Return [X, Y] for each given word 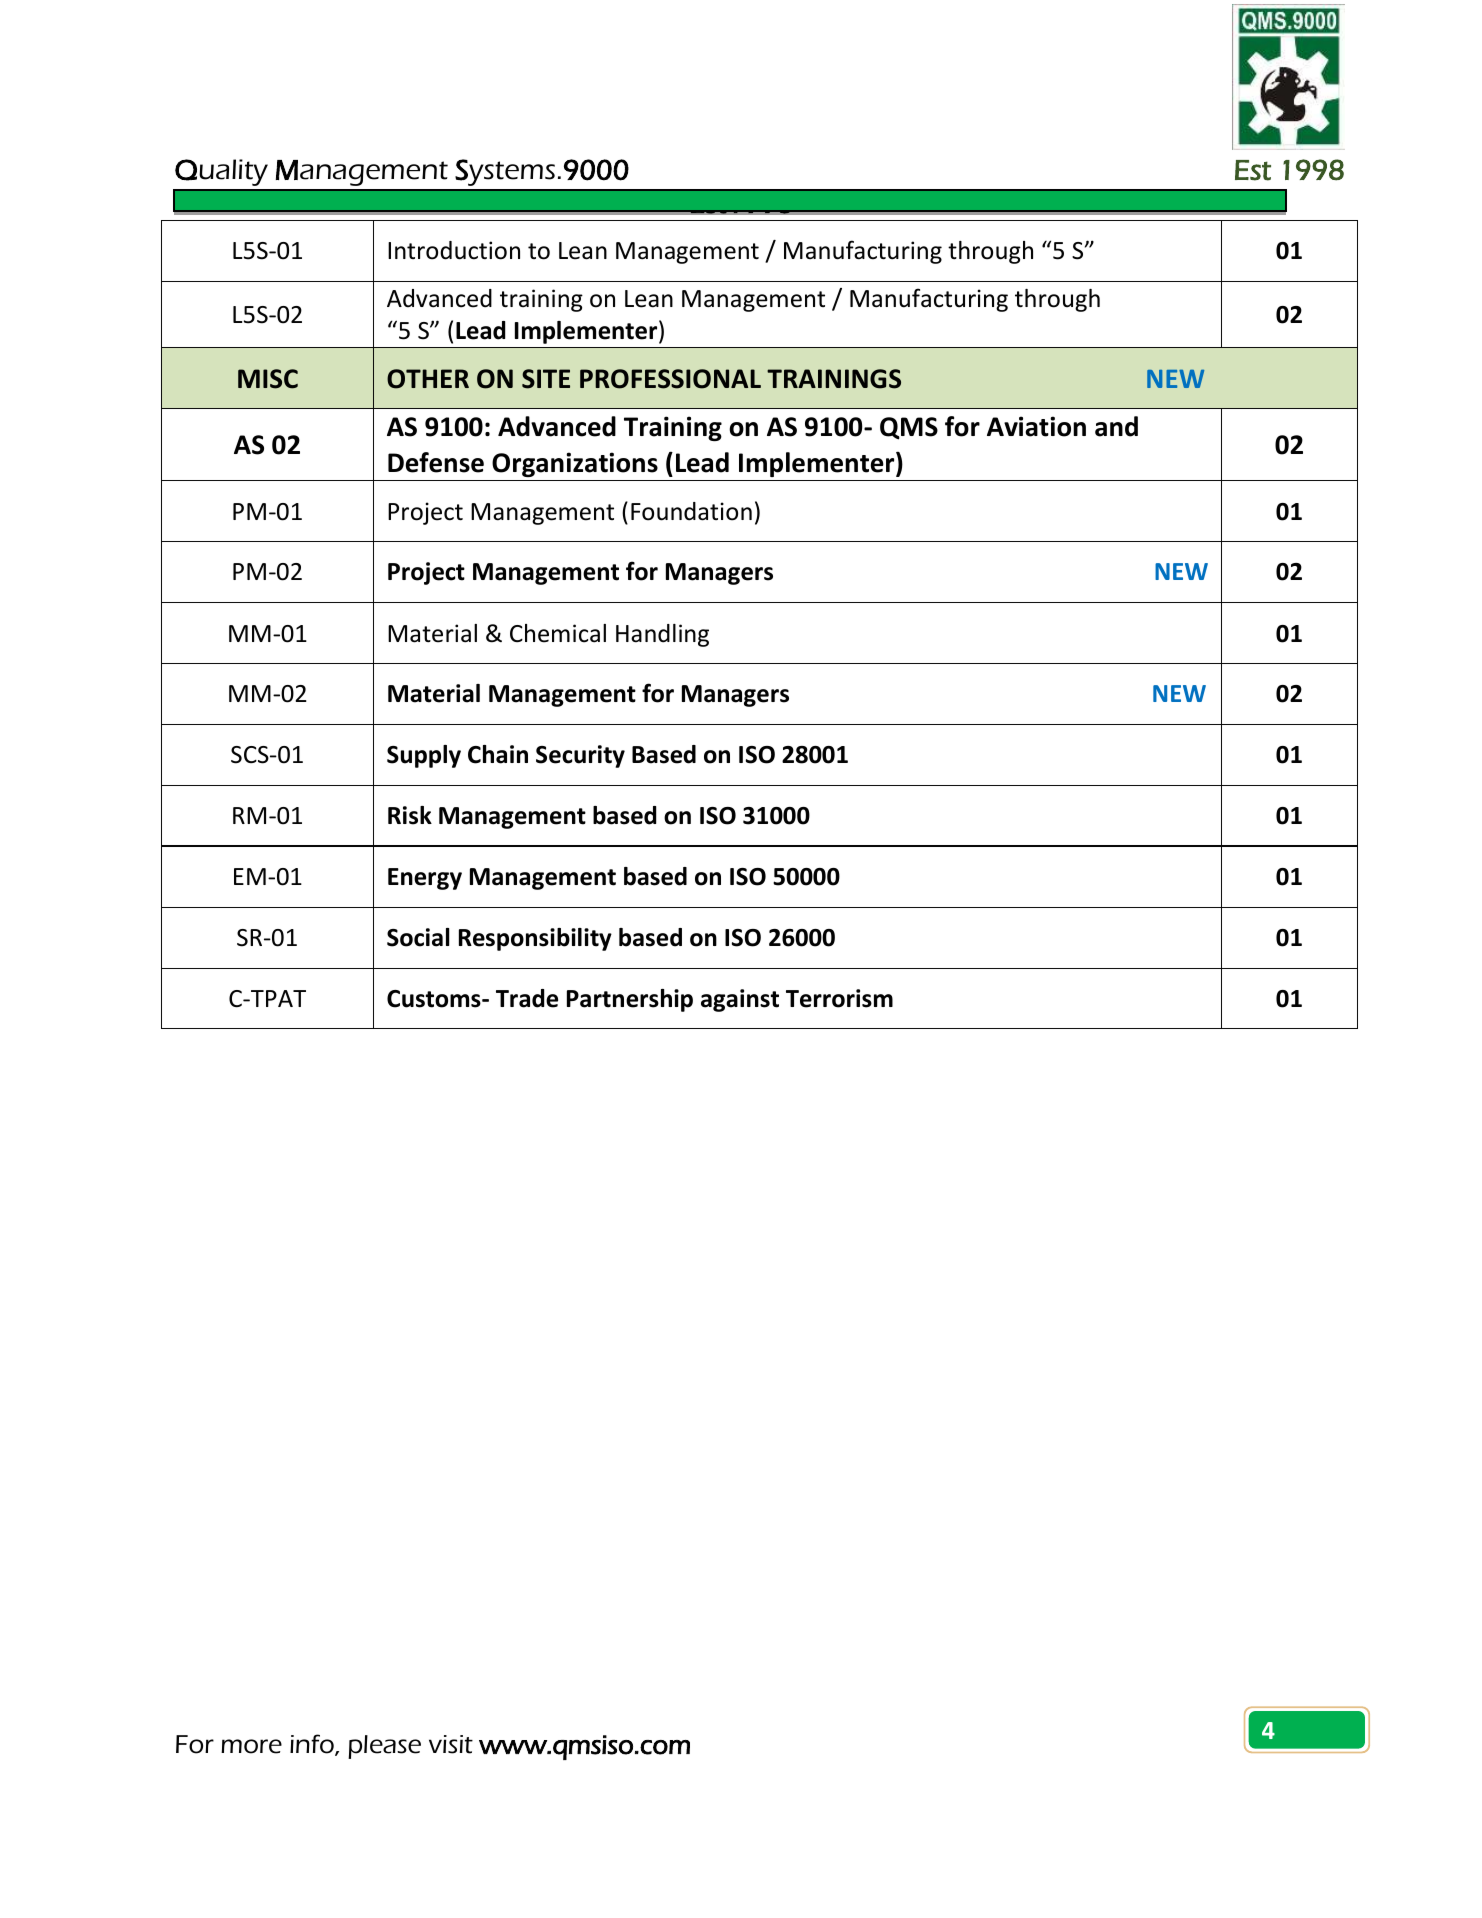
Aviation [1036, 426]
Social [418, 937]
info [313, 1745]
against [740, 1000]
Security [580, 756]
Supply [424, 756]
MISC [268, 379]
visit [451, 1744]
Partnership [630, 1000]
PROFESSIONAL [670, 379]
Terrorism [839, 998]
